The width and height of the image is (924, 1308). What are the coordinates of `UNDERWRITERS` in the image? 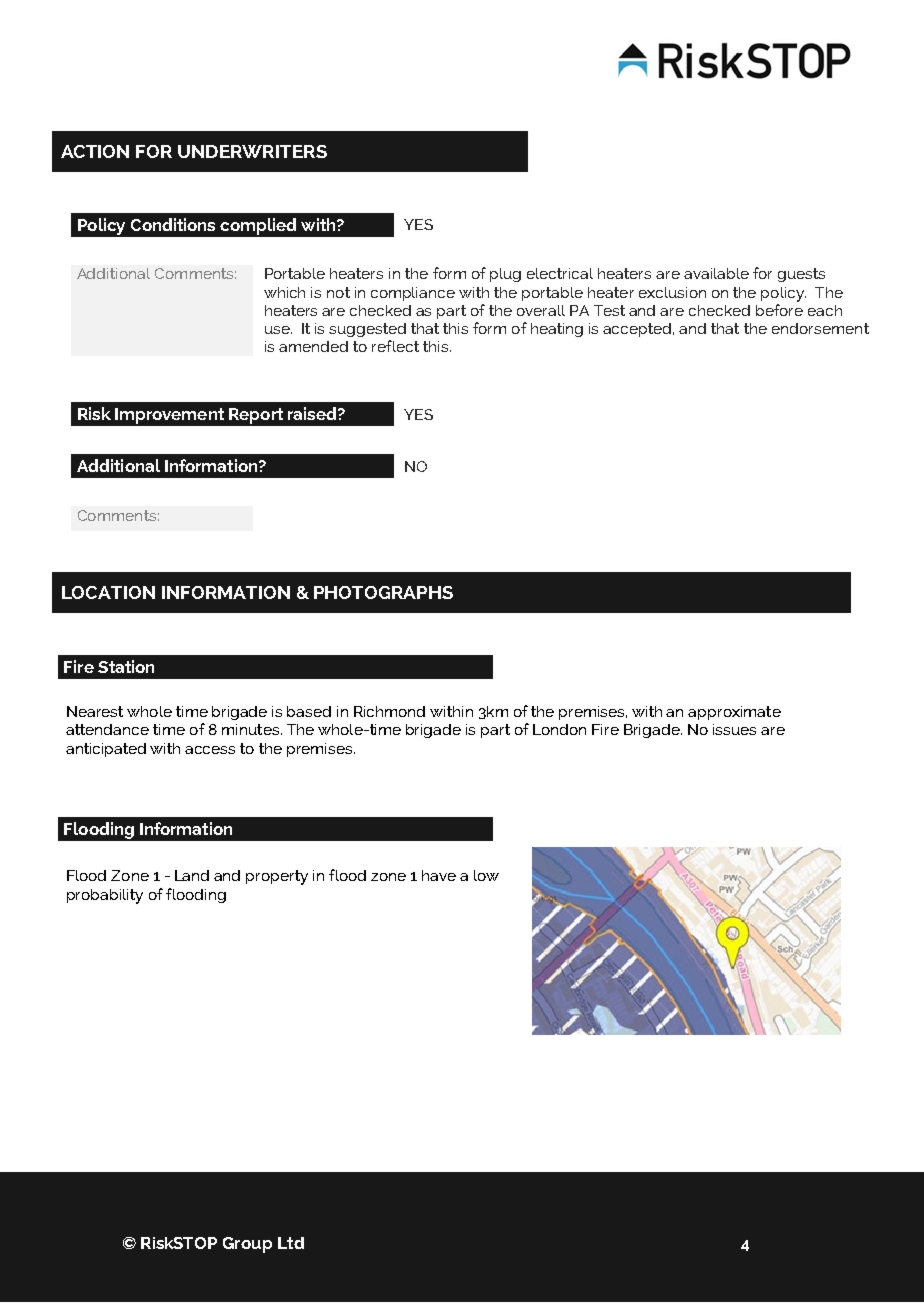 It's located at (252, 151).
